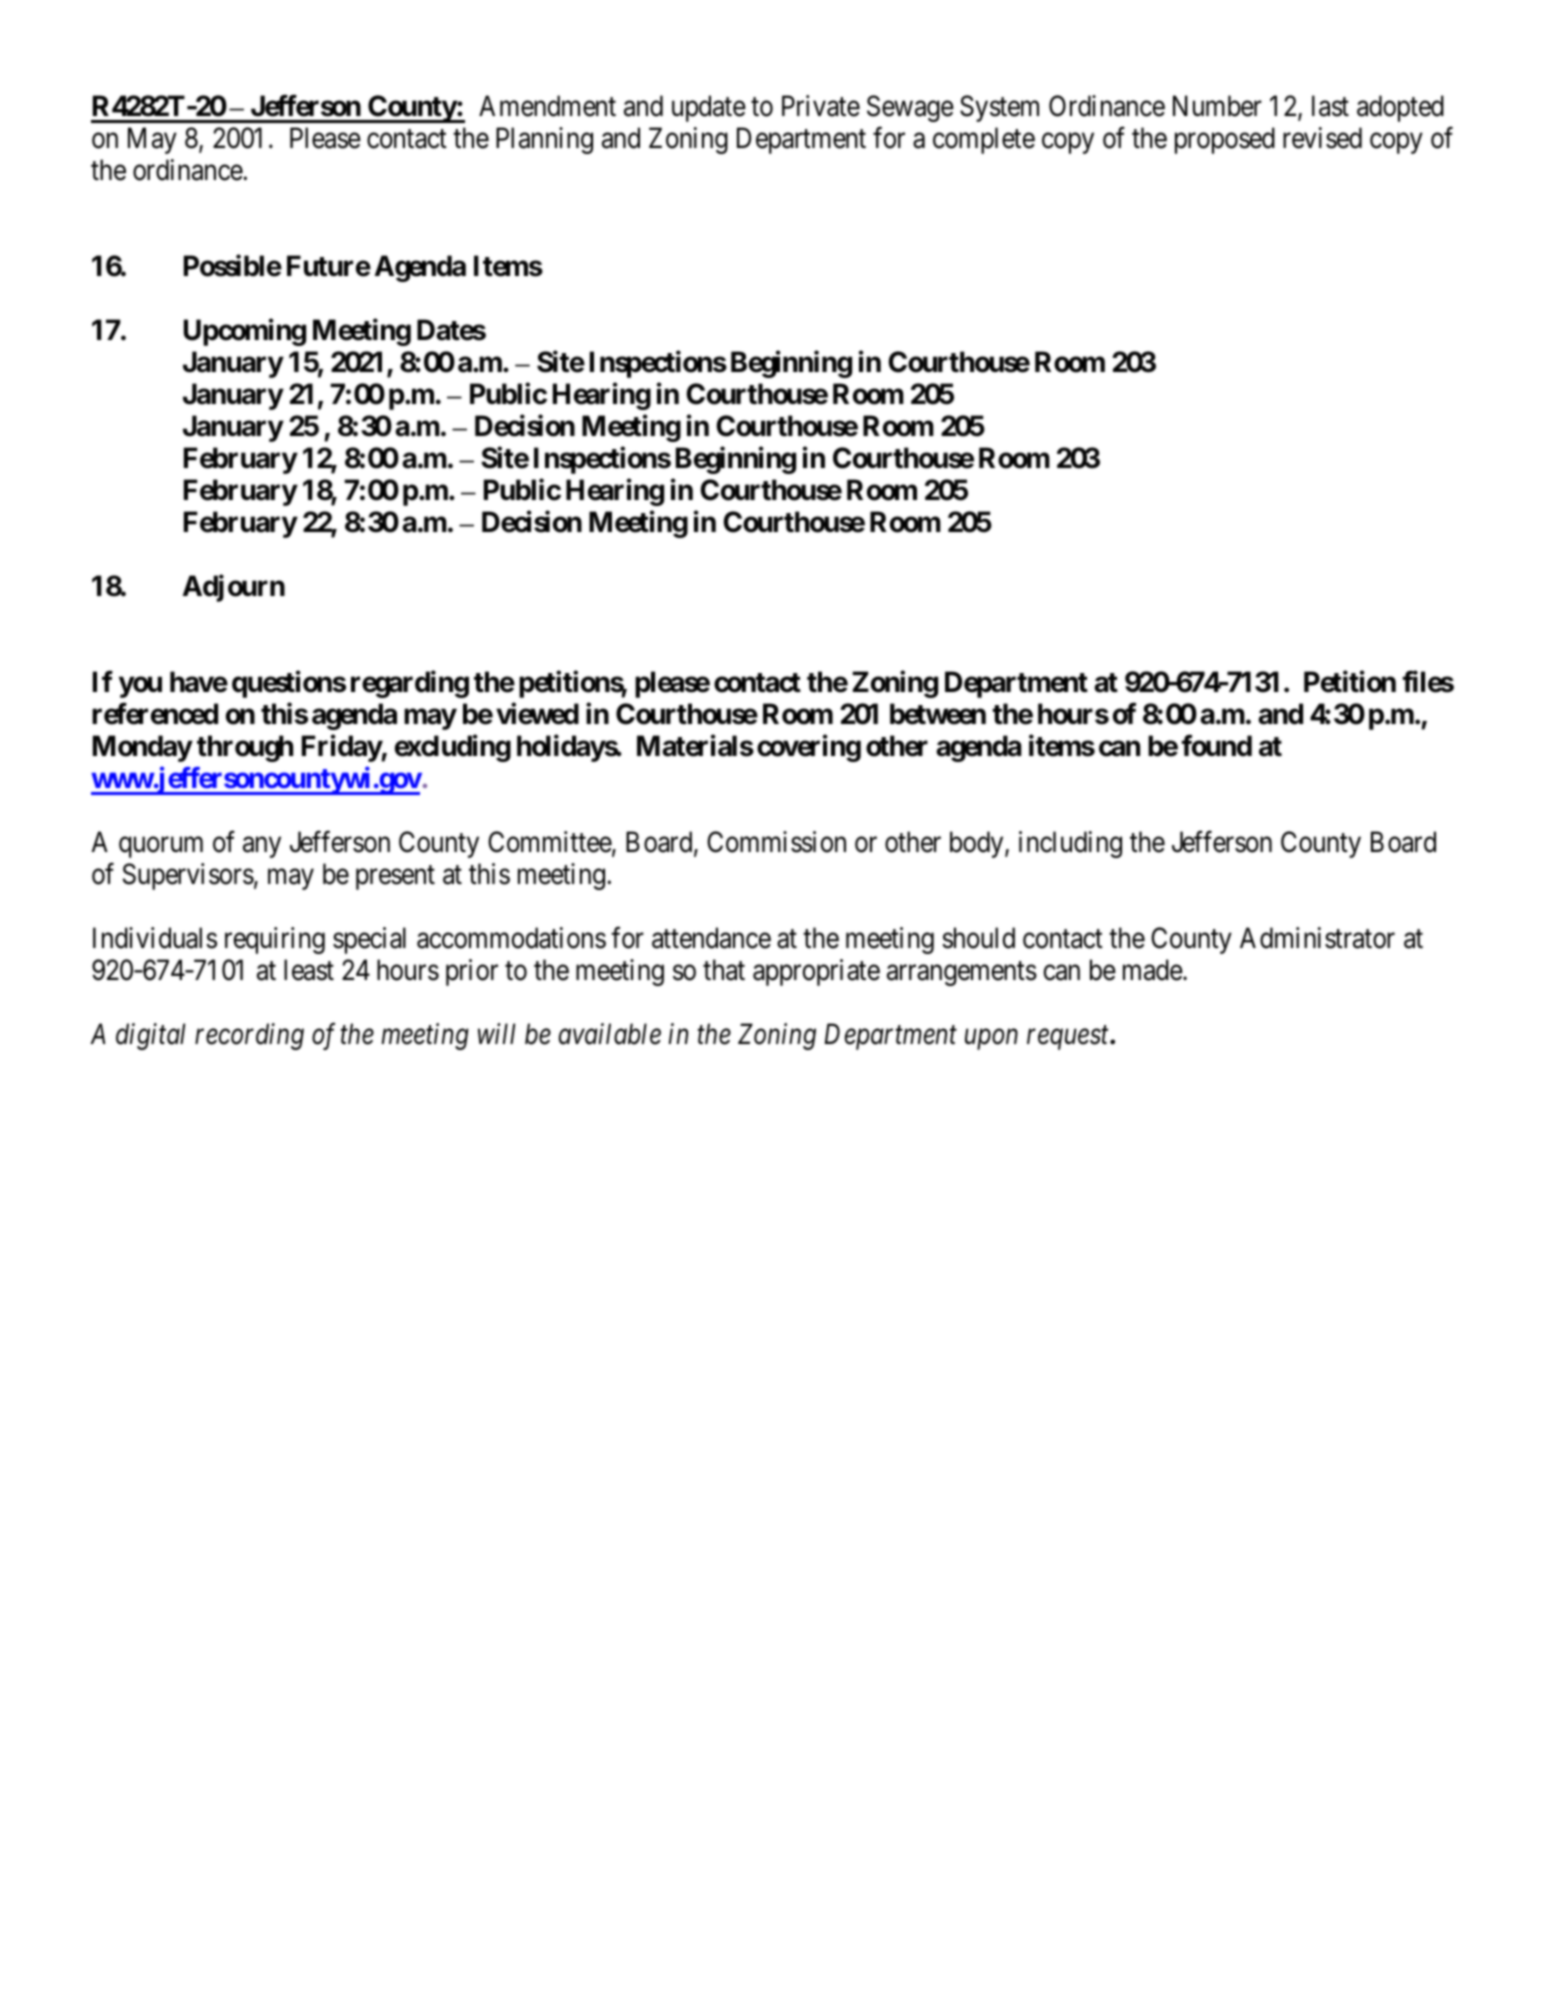  What do you see at coordinates (1322, 138) in the document?
I see `revised` at bounding box center [1322, 138].
